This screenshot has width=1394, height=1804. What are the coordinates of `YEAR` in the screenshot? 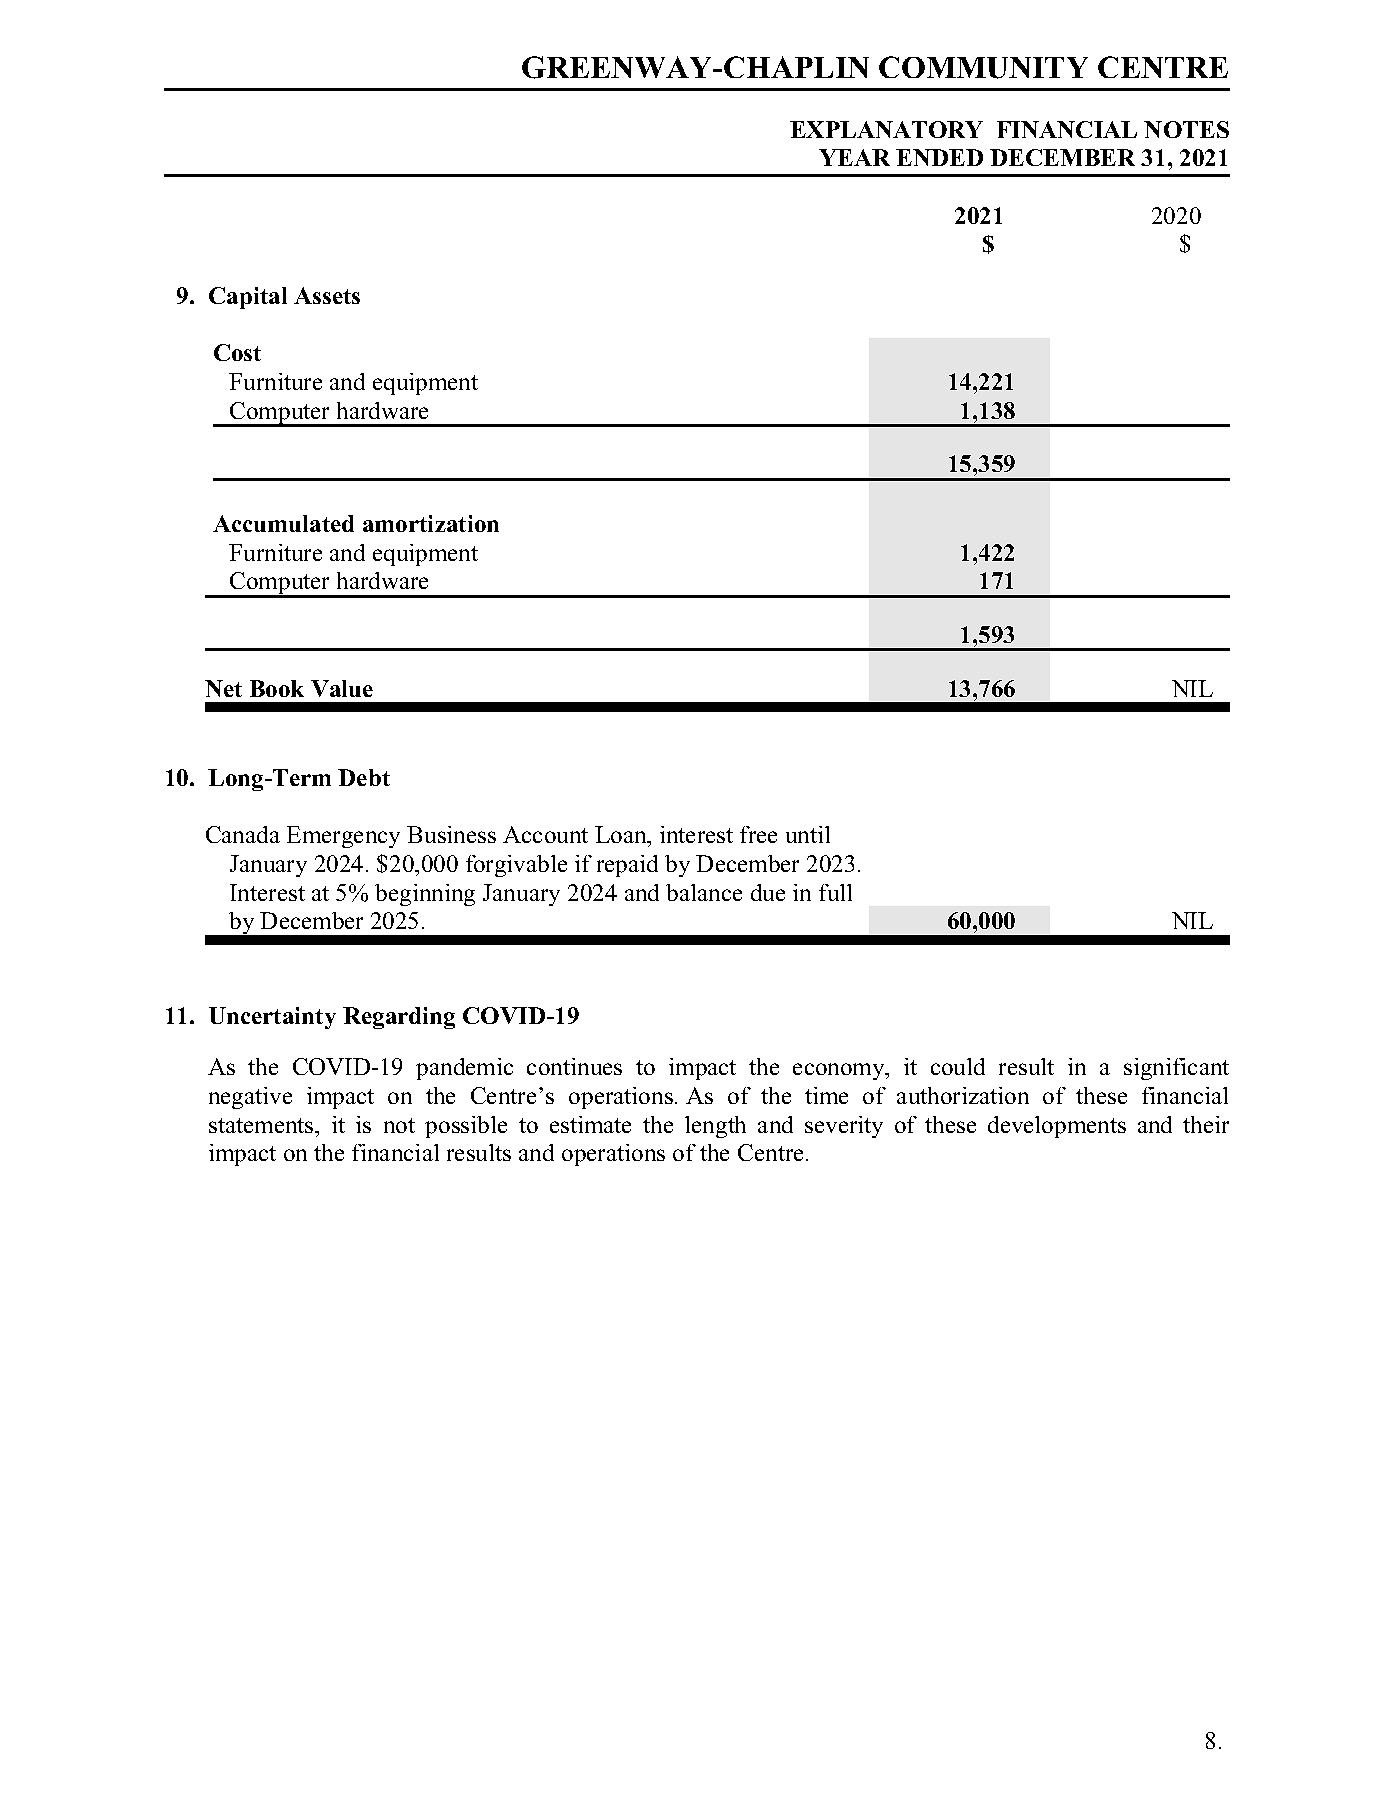 It's located at (854, 157).
